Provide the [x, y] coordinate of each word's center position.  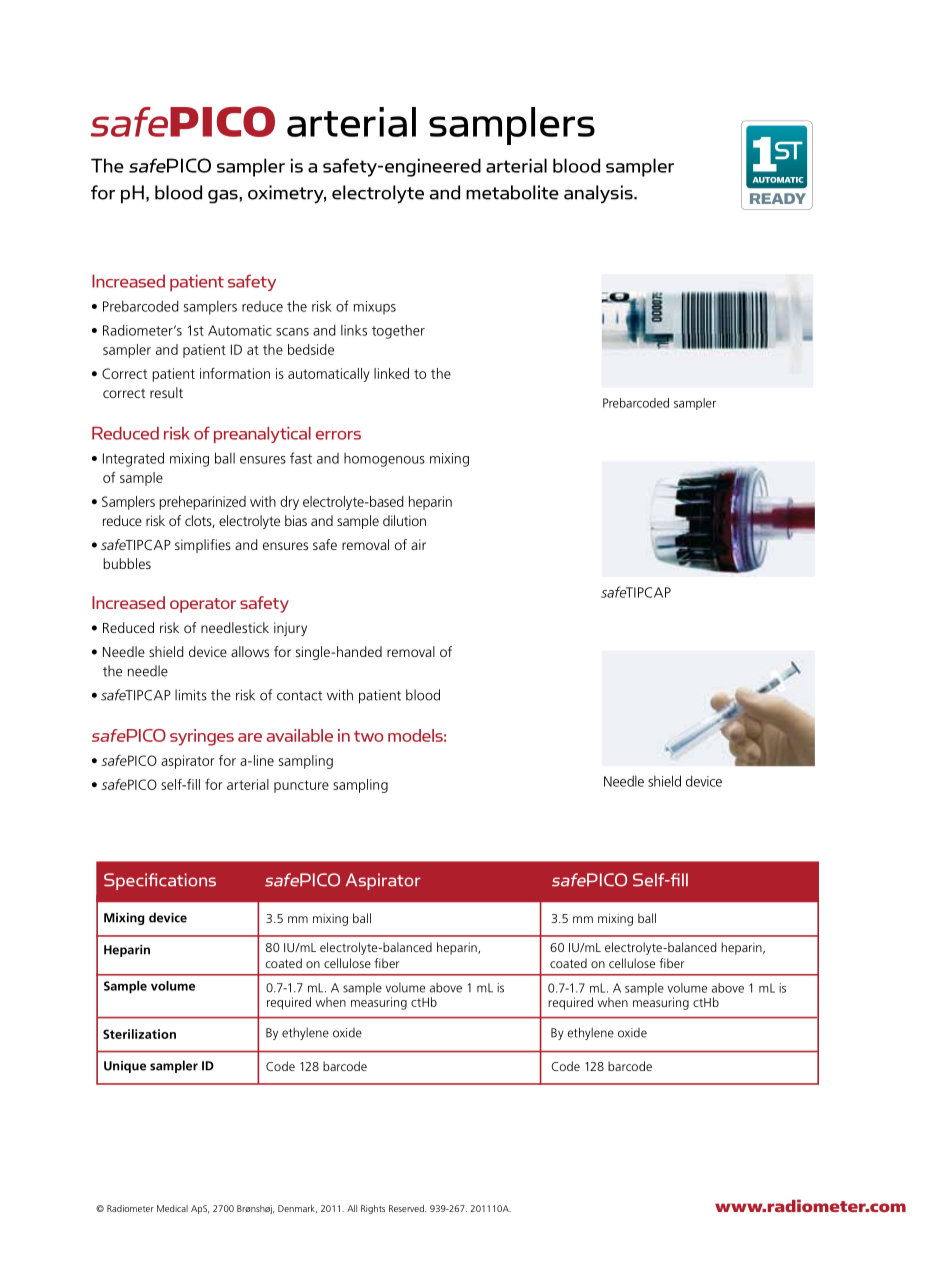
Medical [172, 1208]
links [354, 330]
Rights [373, 1209]
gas [224, 197]
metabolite [512, 192]
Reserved [407, 1208]
